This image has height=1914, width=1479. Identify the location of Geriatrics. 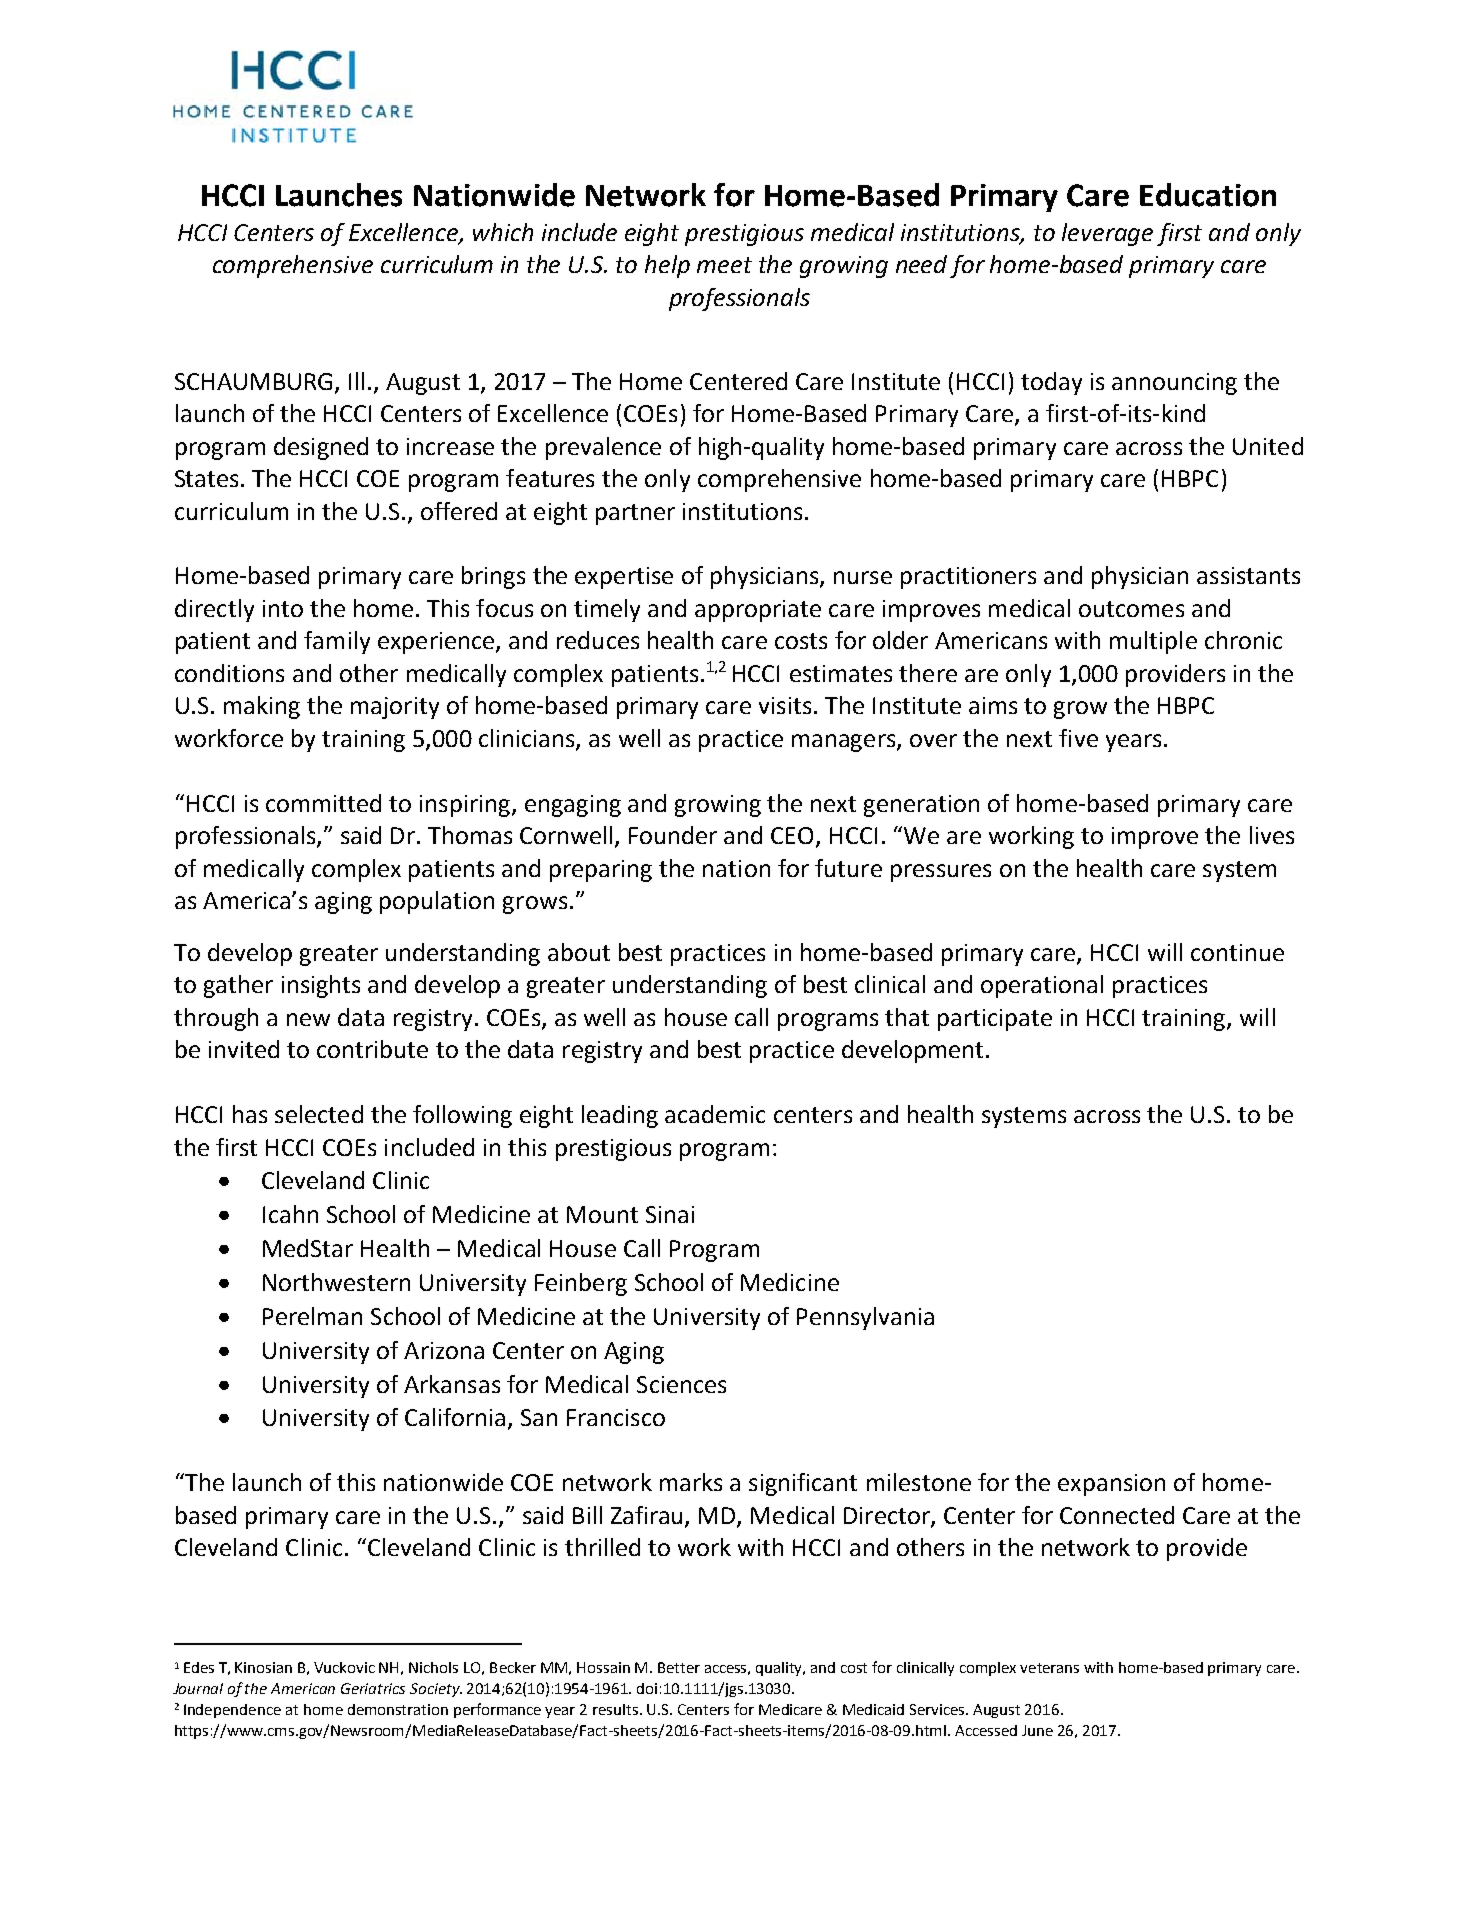
(373, 1688).
